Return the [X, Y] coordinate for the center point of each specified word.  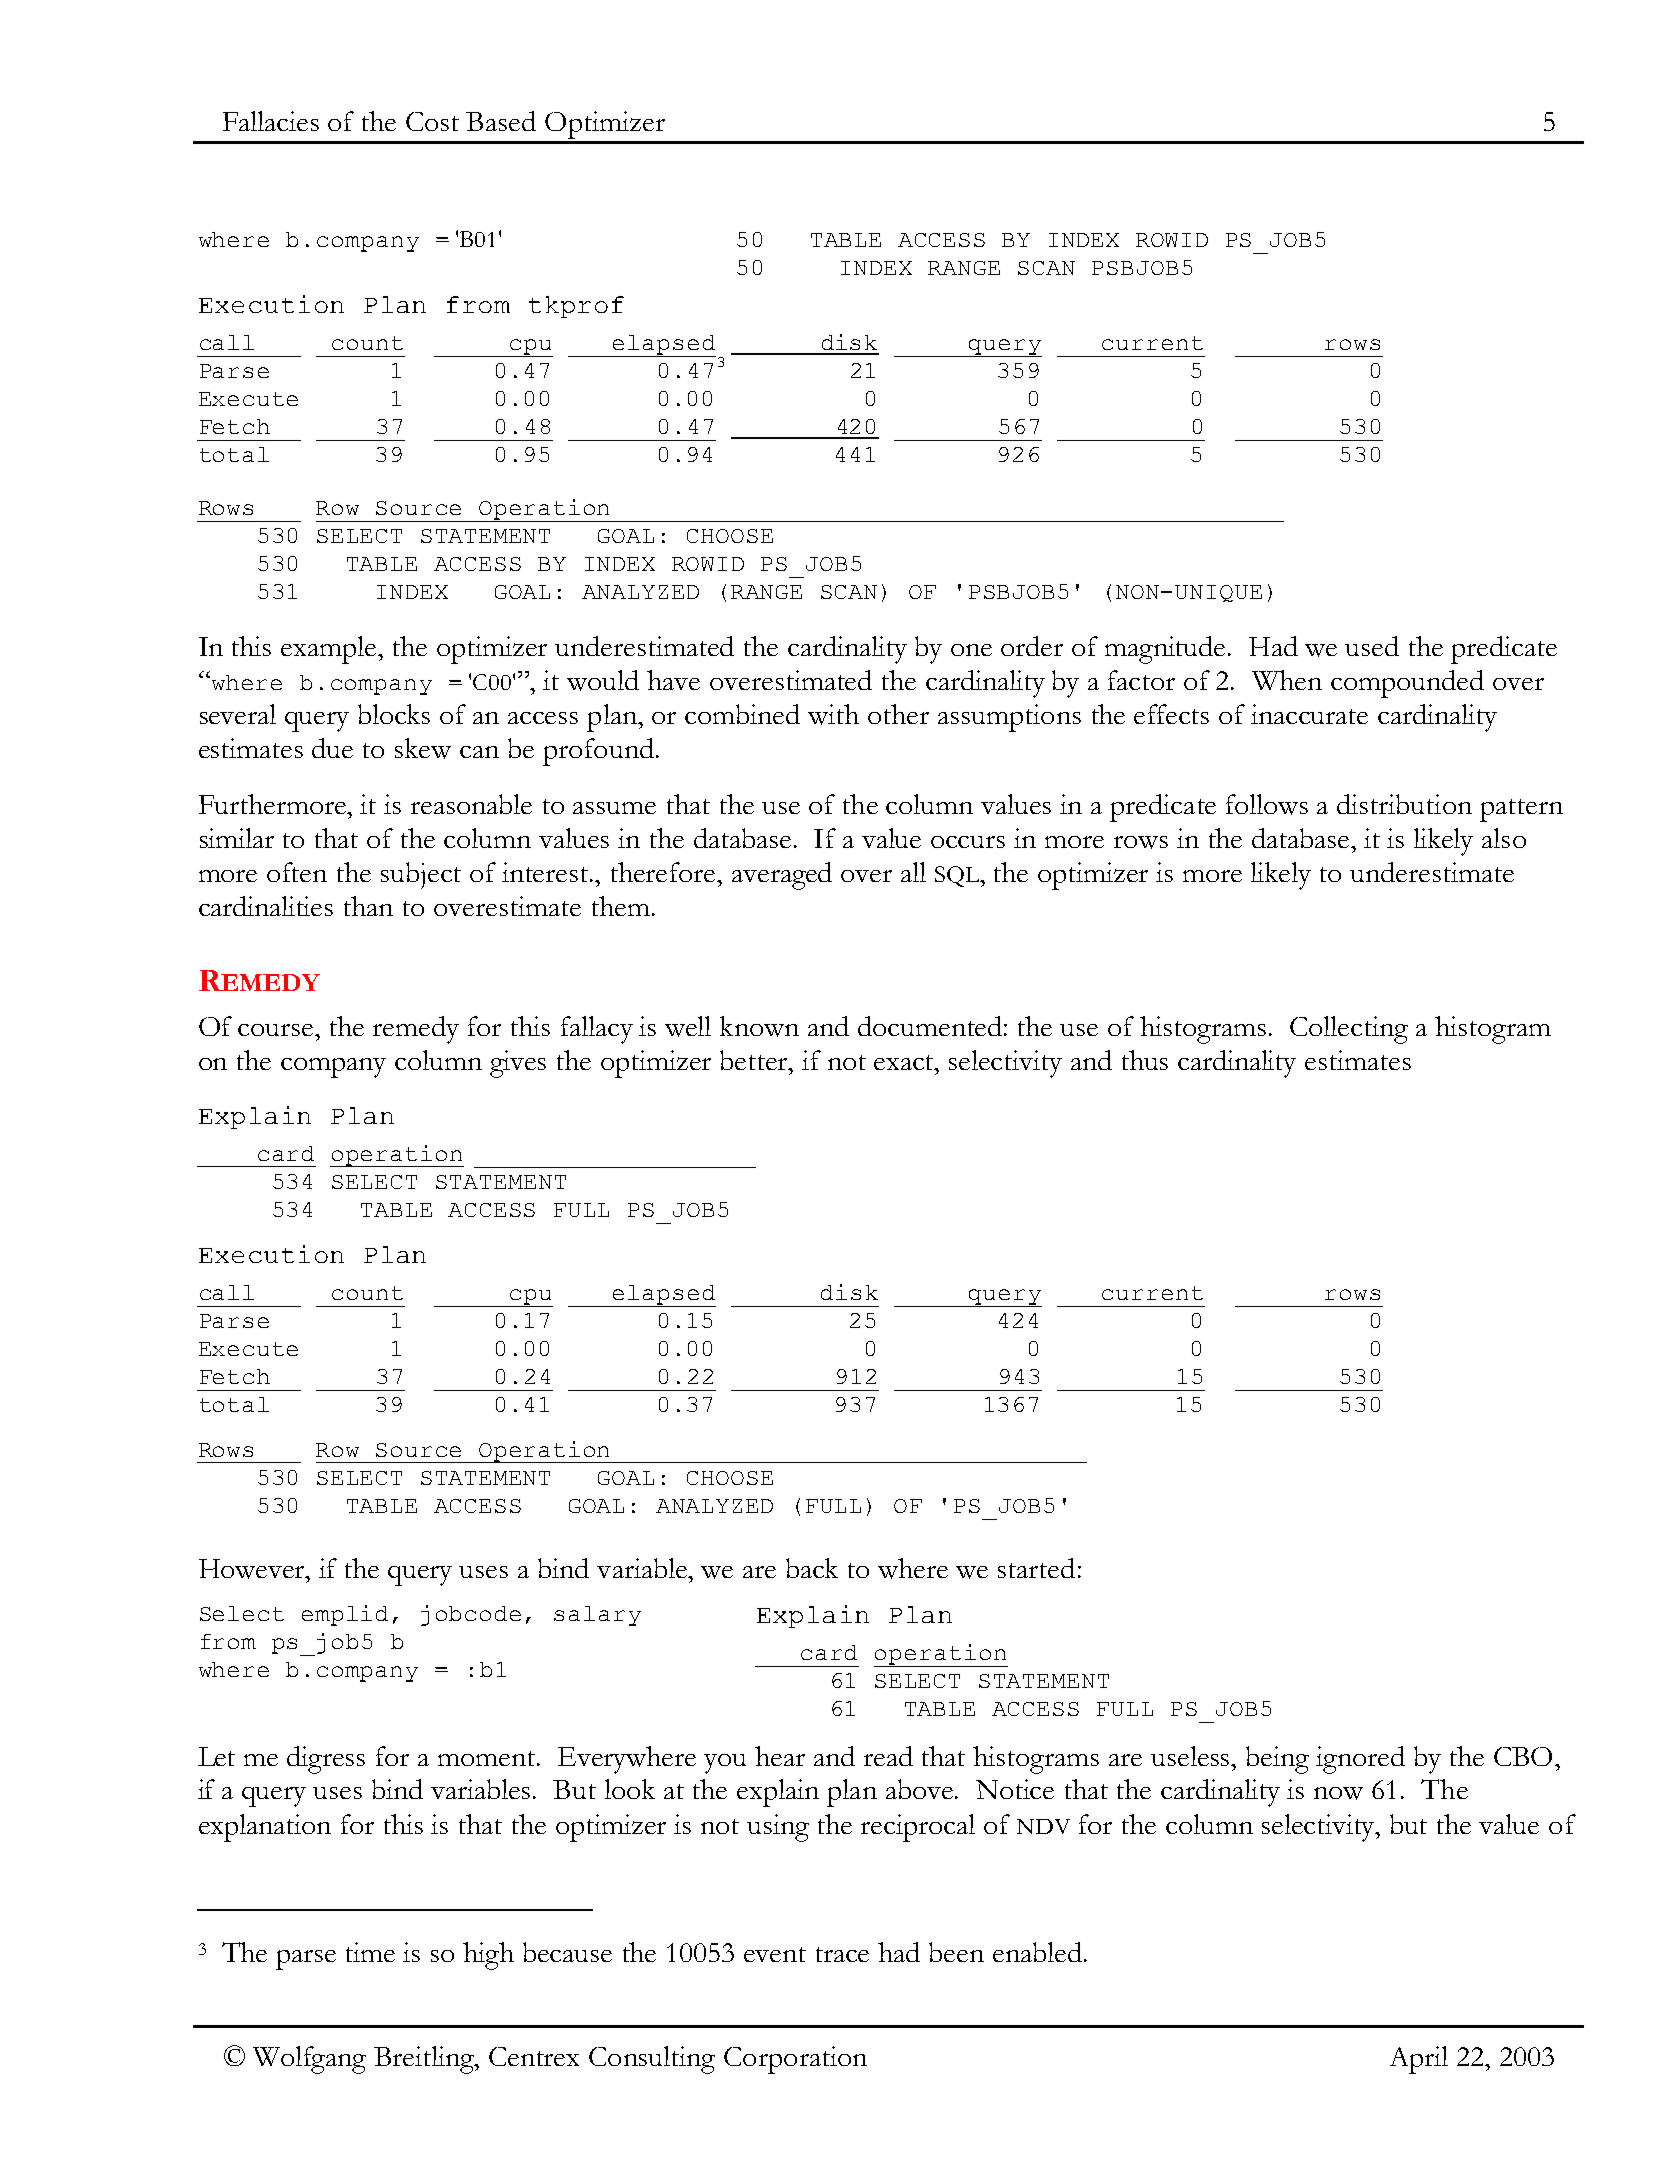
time [370, 1952]
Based [501, 121]
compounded [1407, 684]
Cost [432, 121]
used [1372, 646]
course [277, 1030]
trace [842, 1954]
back [812, 1568]
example [330, 650]
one [971, 650]
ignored [1360, 1760]
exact [905, 1063]
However [253, 1569]
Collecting [1349, 1030]
